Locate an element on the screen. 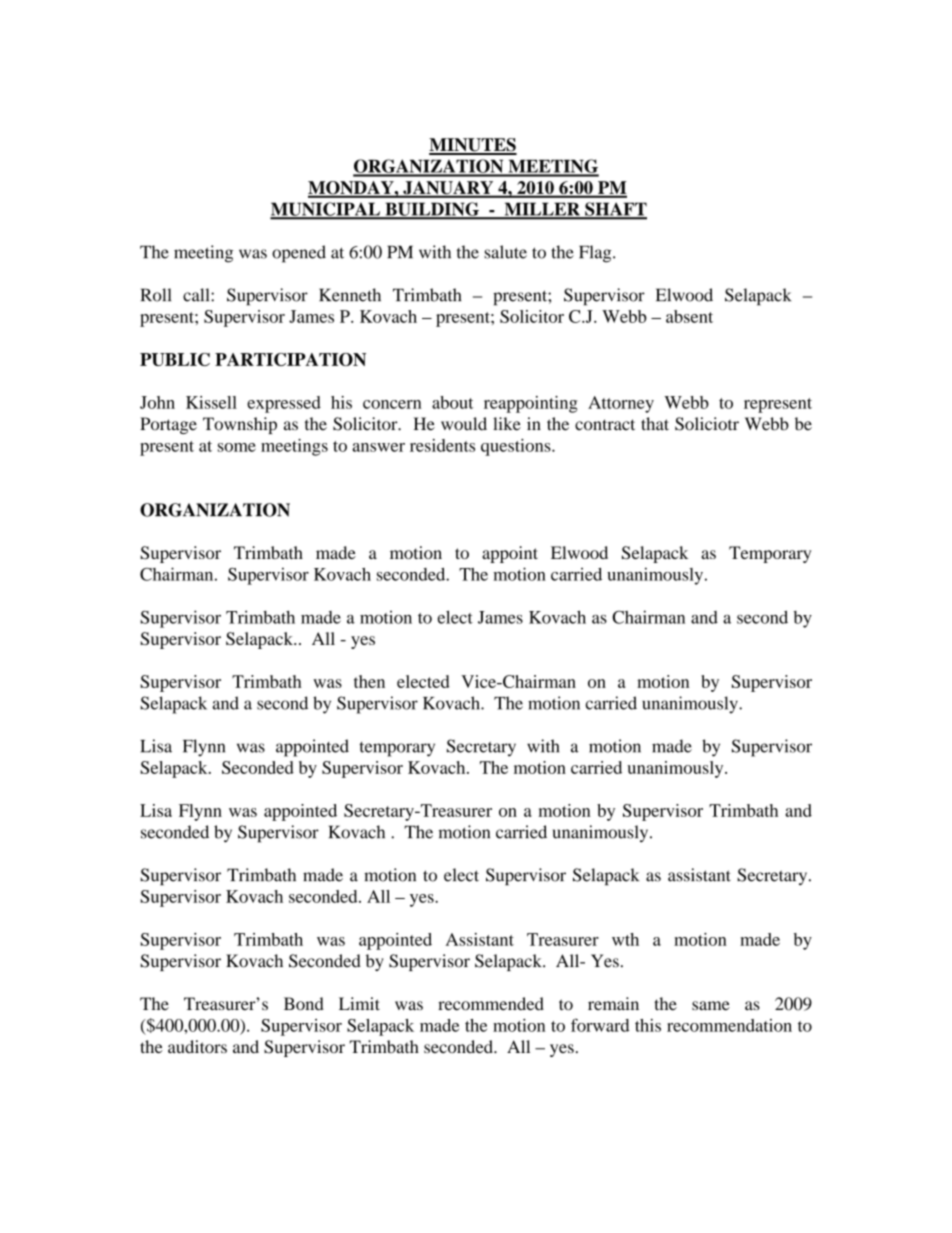 The width and height of the screenshot is (952, 1233). that is located at coordinates (655, 424).
